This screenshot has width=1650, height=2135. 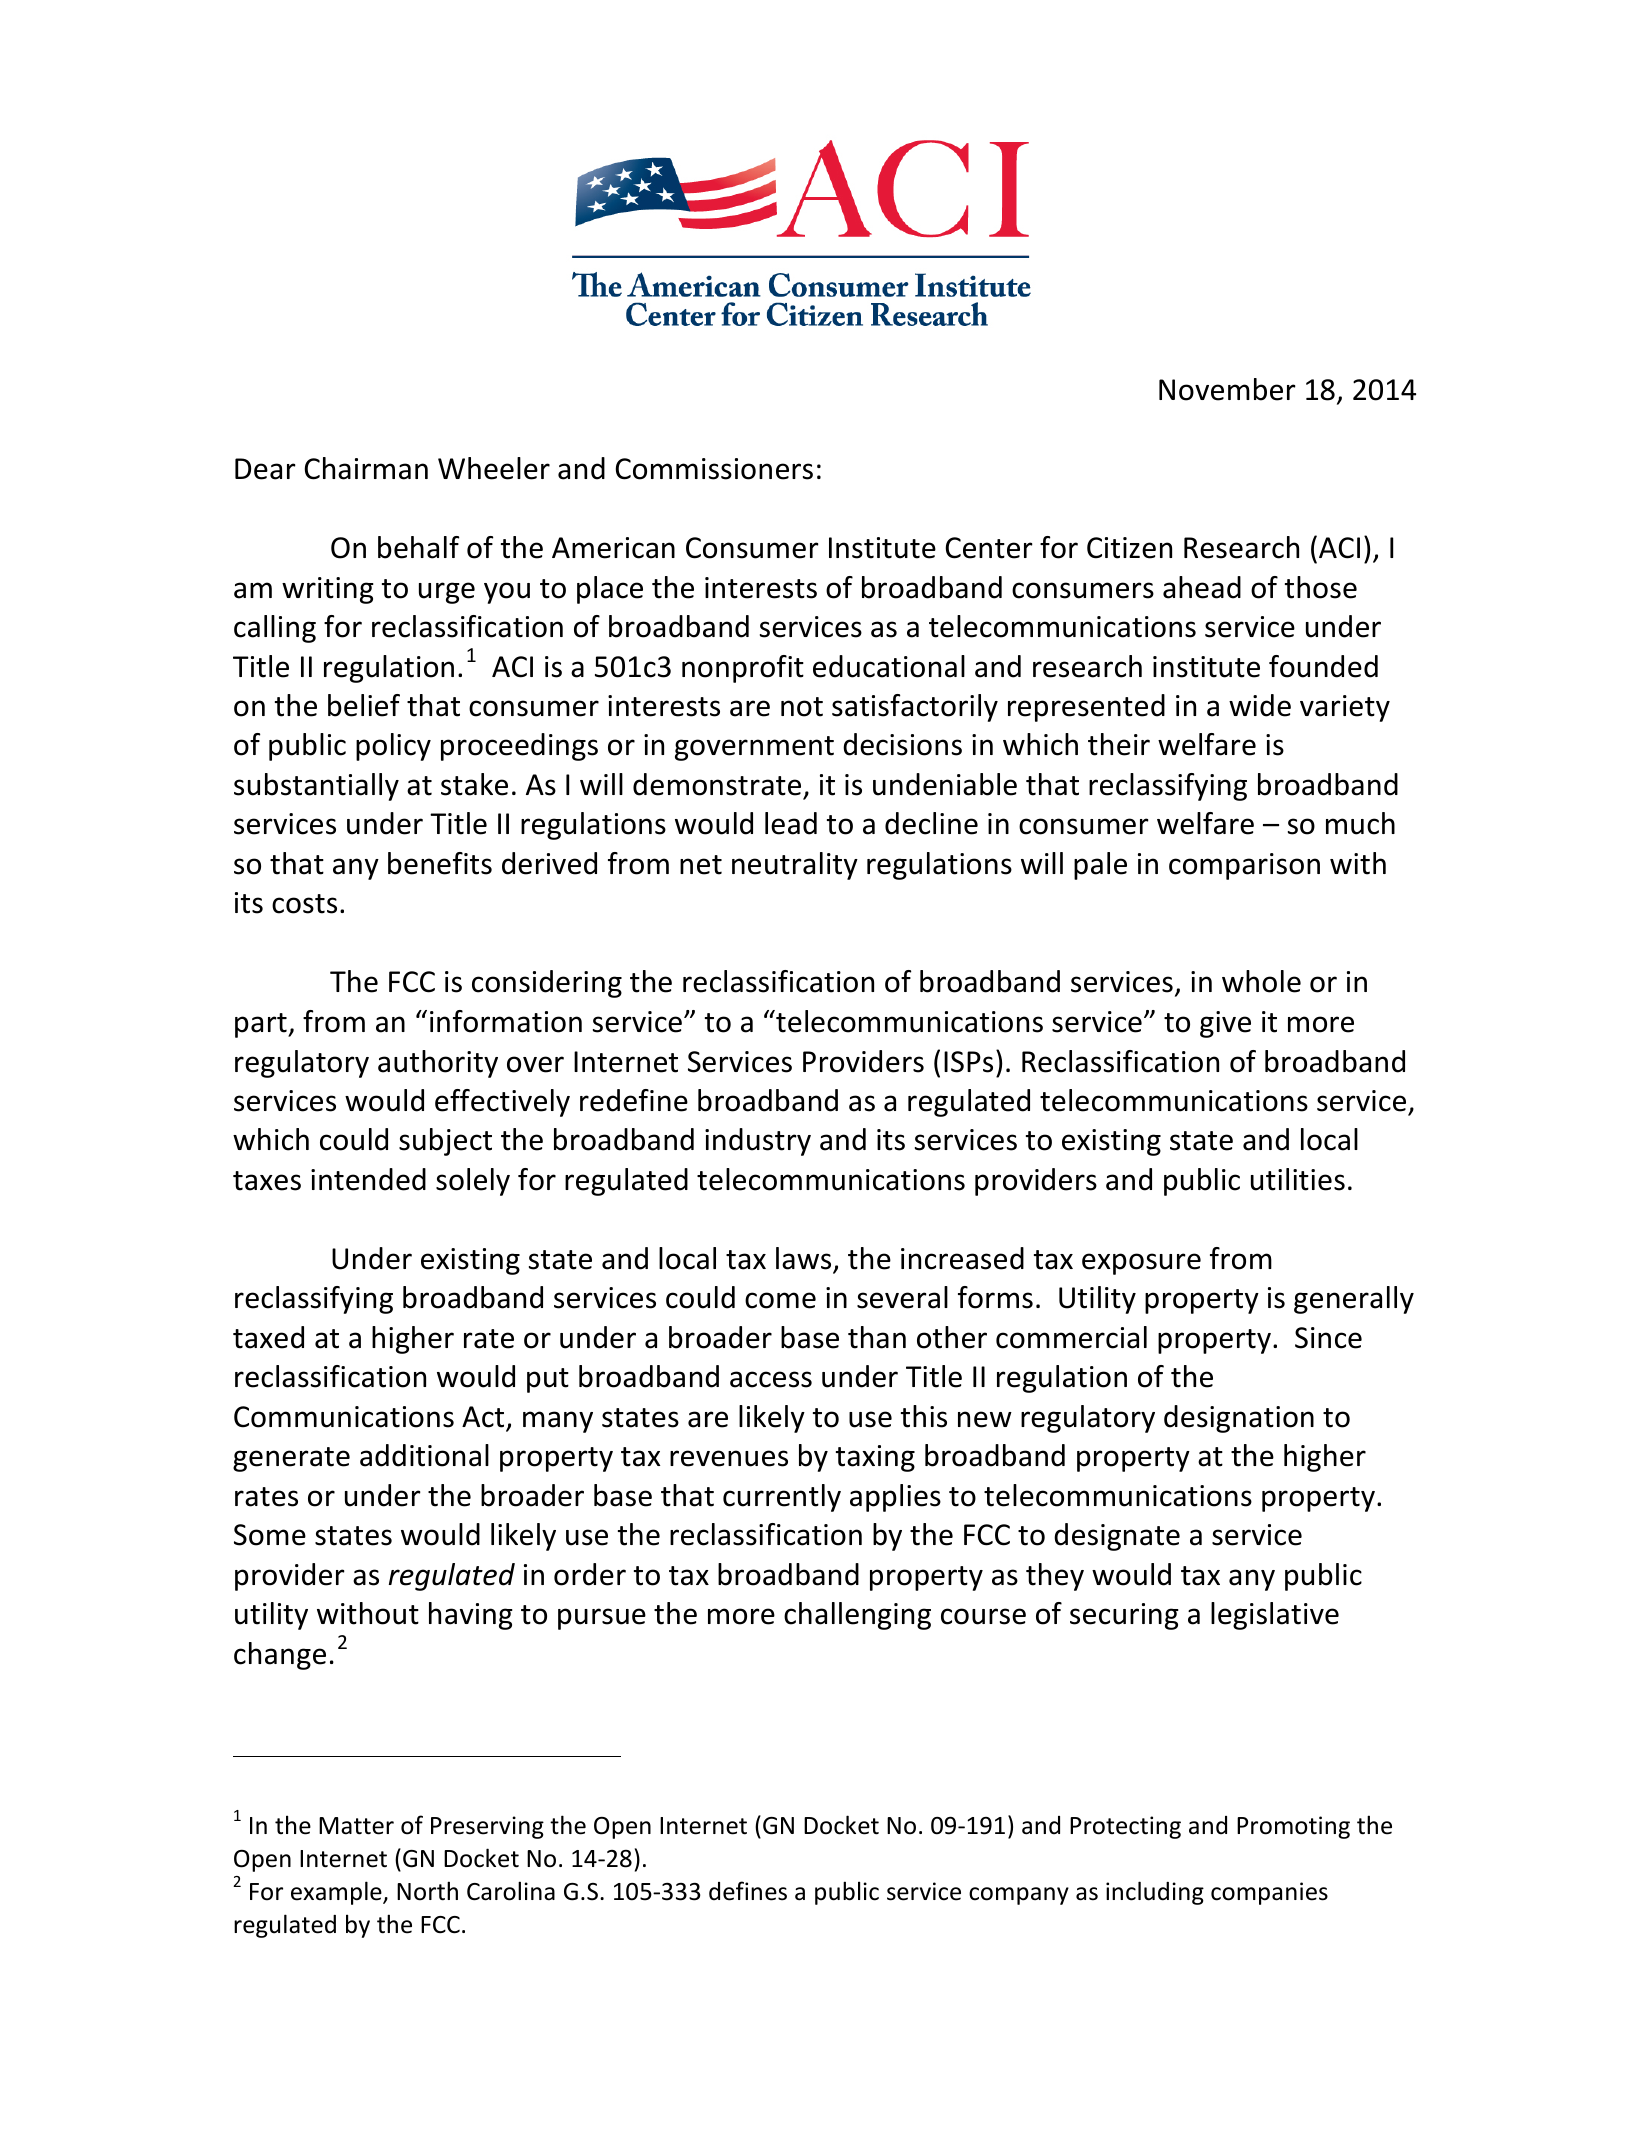 What do you see at coordinates (1227, 389) in the screenshot?
I see `November` at bounding box center [1227, 389].
